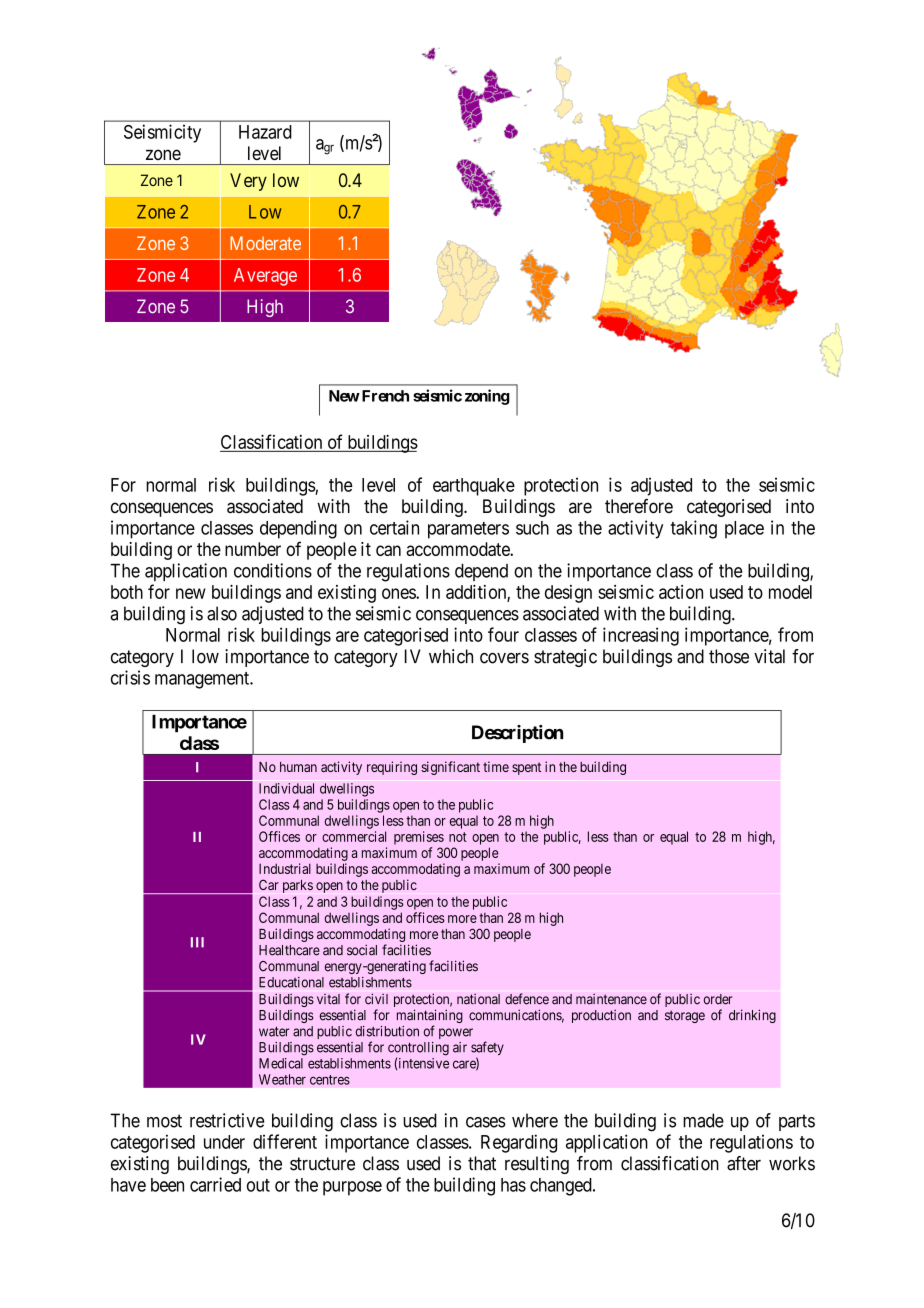 The height and width of the screenshot is (1308, 924). I want to click on number, so click(253, 549).
